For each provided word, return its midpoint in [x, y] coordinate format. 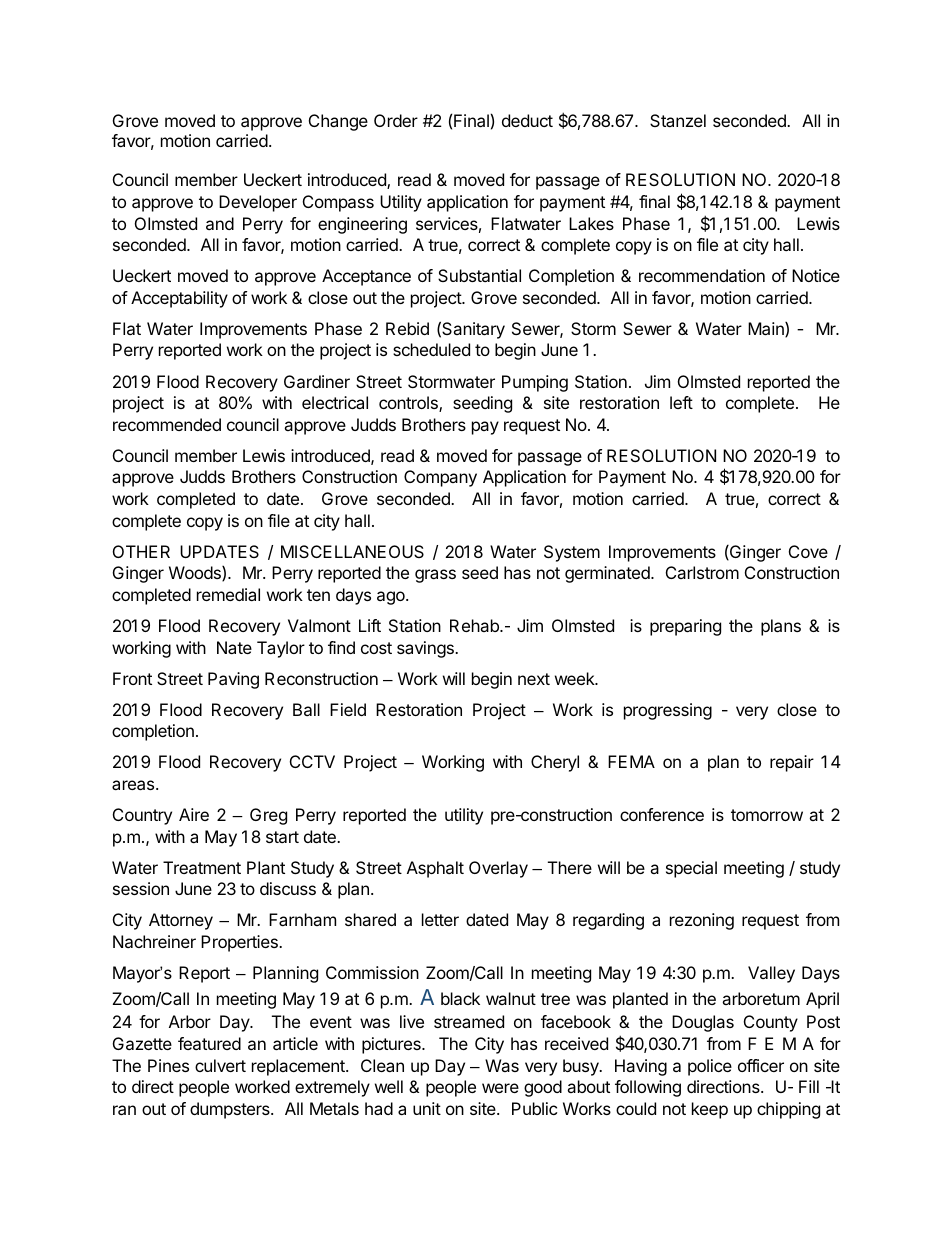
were [500, 1088]
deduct [527, 120]
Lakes [591, 223]
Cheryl [555, 763]
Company [440, 478]
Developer [258, 203]
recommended [167, 424]
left [681, 402]
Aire [194, 814]
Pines [168, 1065]
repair [792, 763]
